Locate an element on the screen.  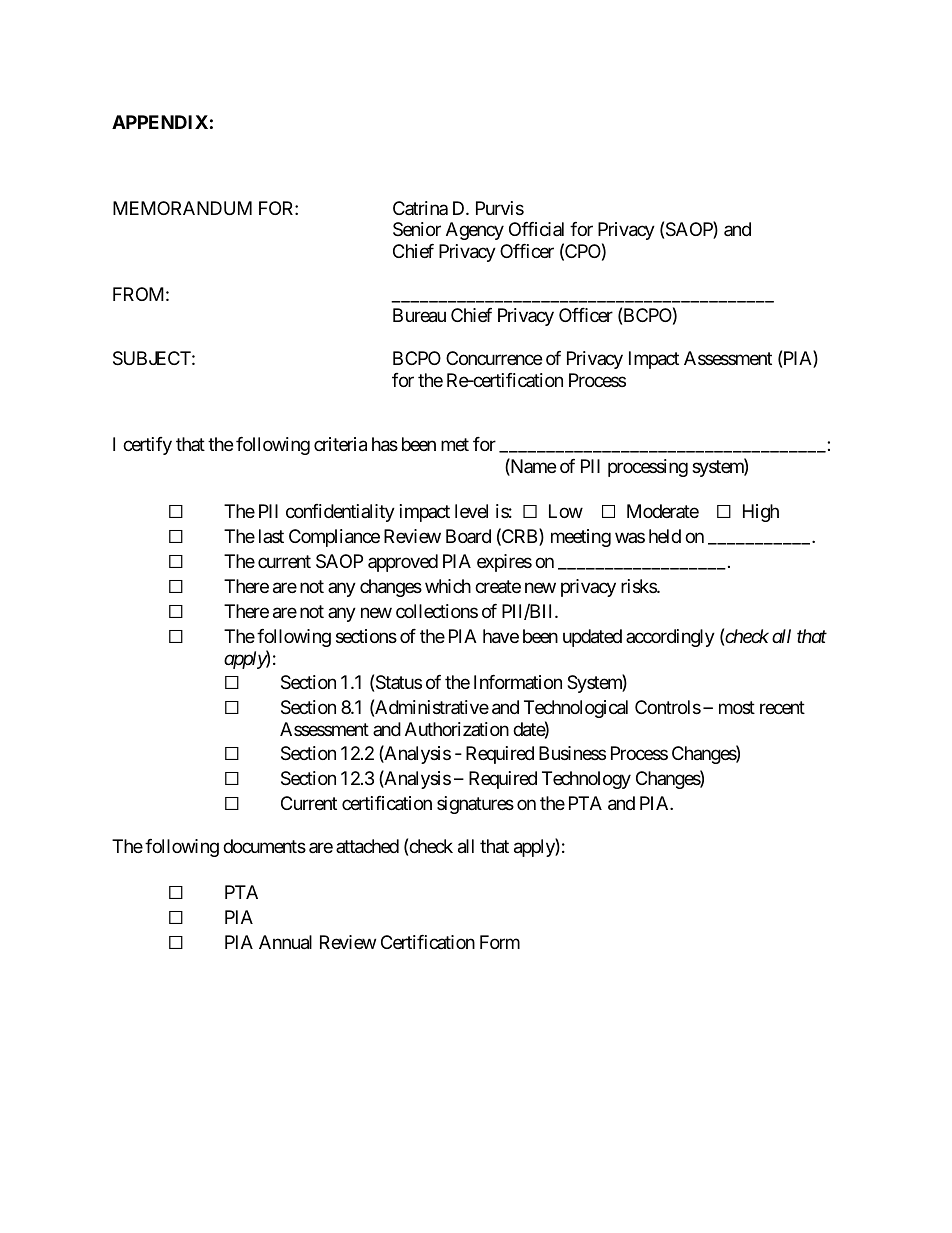
accordingly is located at coordinates (670, 638).
